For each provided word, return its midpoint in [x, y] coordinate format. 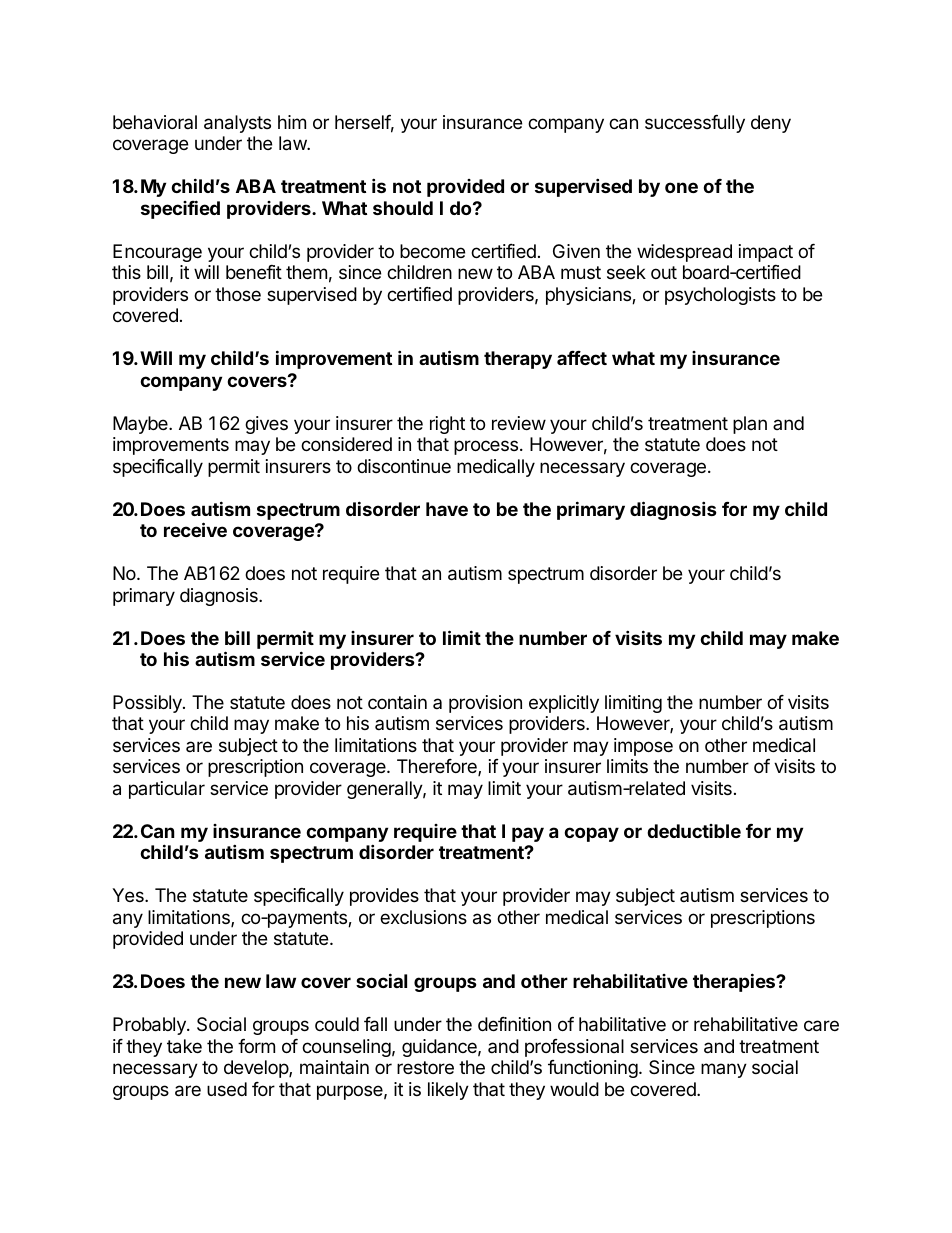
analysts [237, 124]
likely [448, 1091]
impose [643, 747]
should [403, 208]
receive [195, 529]
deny [771, 124]
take [184, 1046]
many [724, 1070]
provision [485, 704]
